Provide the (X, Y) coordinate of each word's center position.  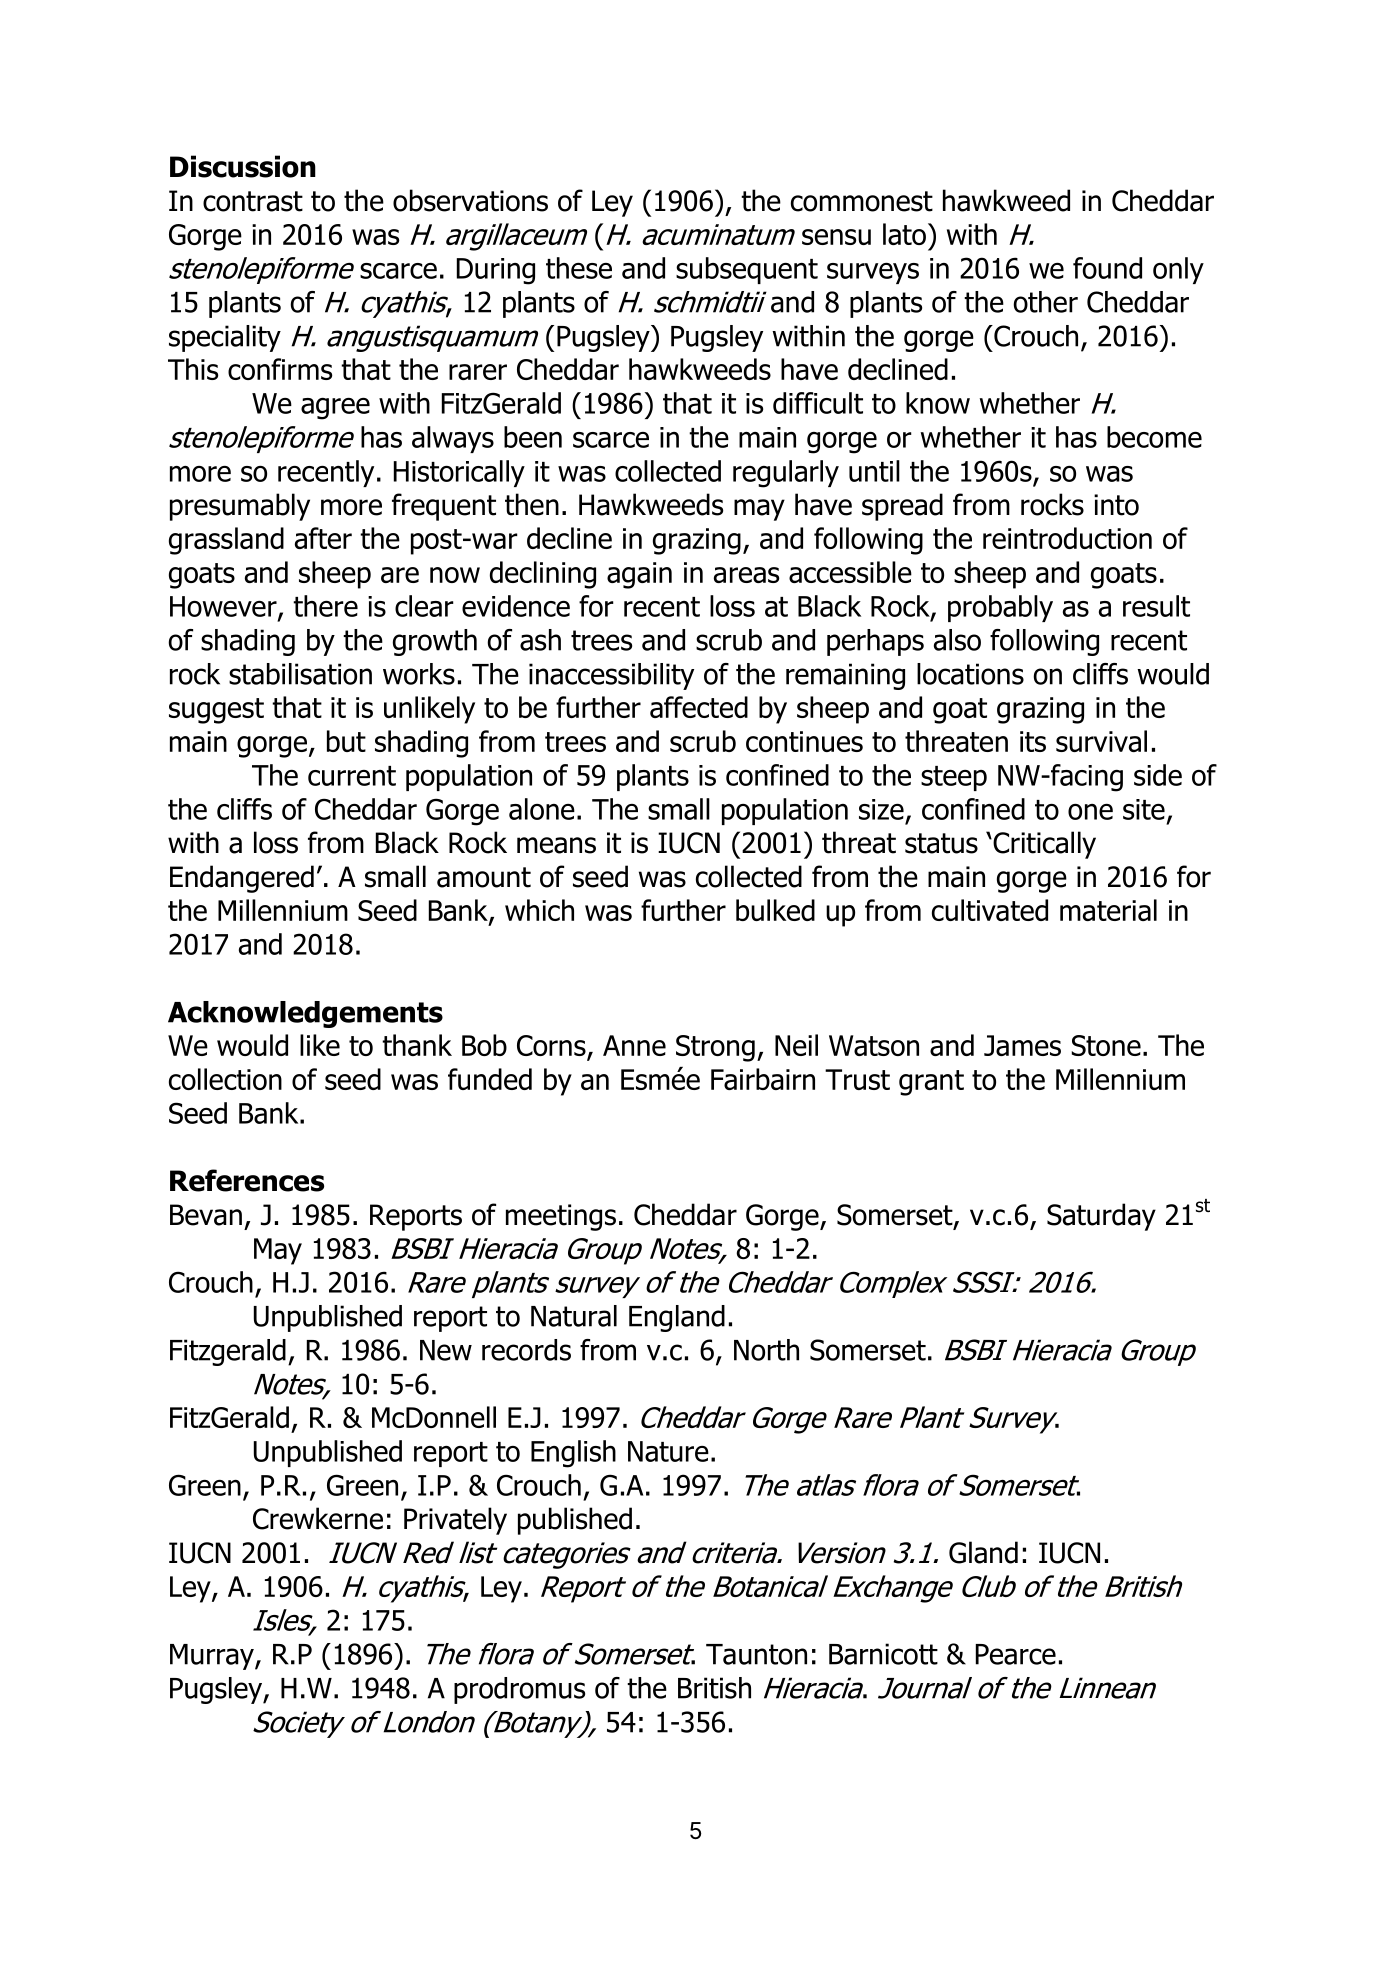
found (1107, 268)
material (1108, 910)
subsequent (747, 270)
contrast (253, 201)
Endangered (242, 879)
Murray (213, 1657)
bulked (775, 910)
